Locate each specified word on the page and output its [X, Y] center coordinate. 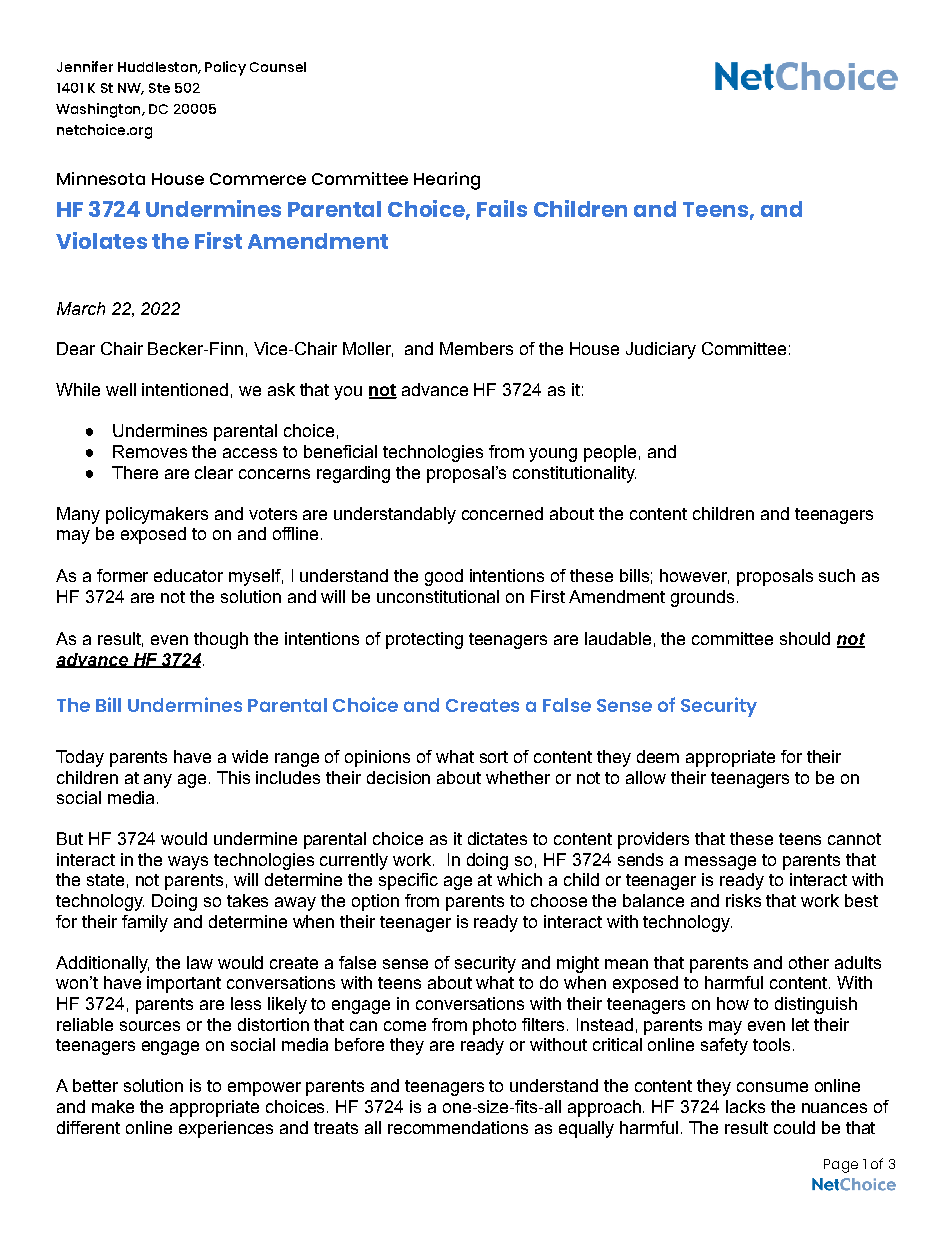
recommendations [458, 1127]
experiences [226, 1129]
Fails [502, 208]
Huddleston [158, 68]
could [794, 1127]
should [805, 638]
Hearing [447, 181]
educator [188, 575]
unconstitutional [438, 596]
